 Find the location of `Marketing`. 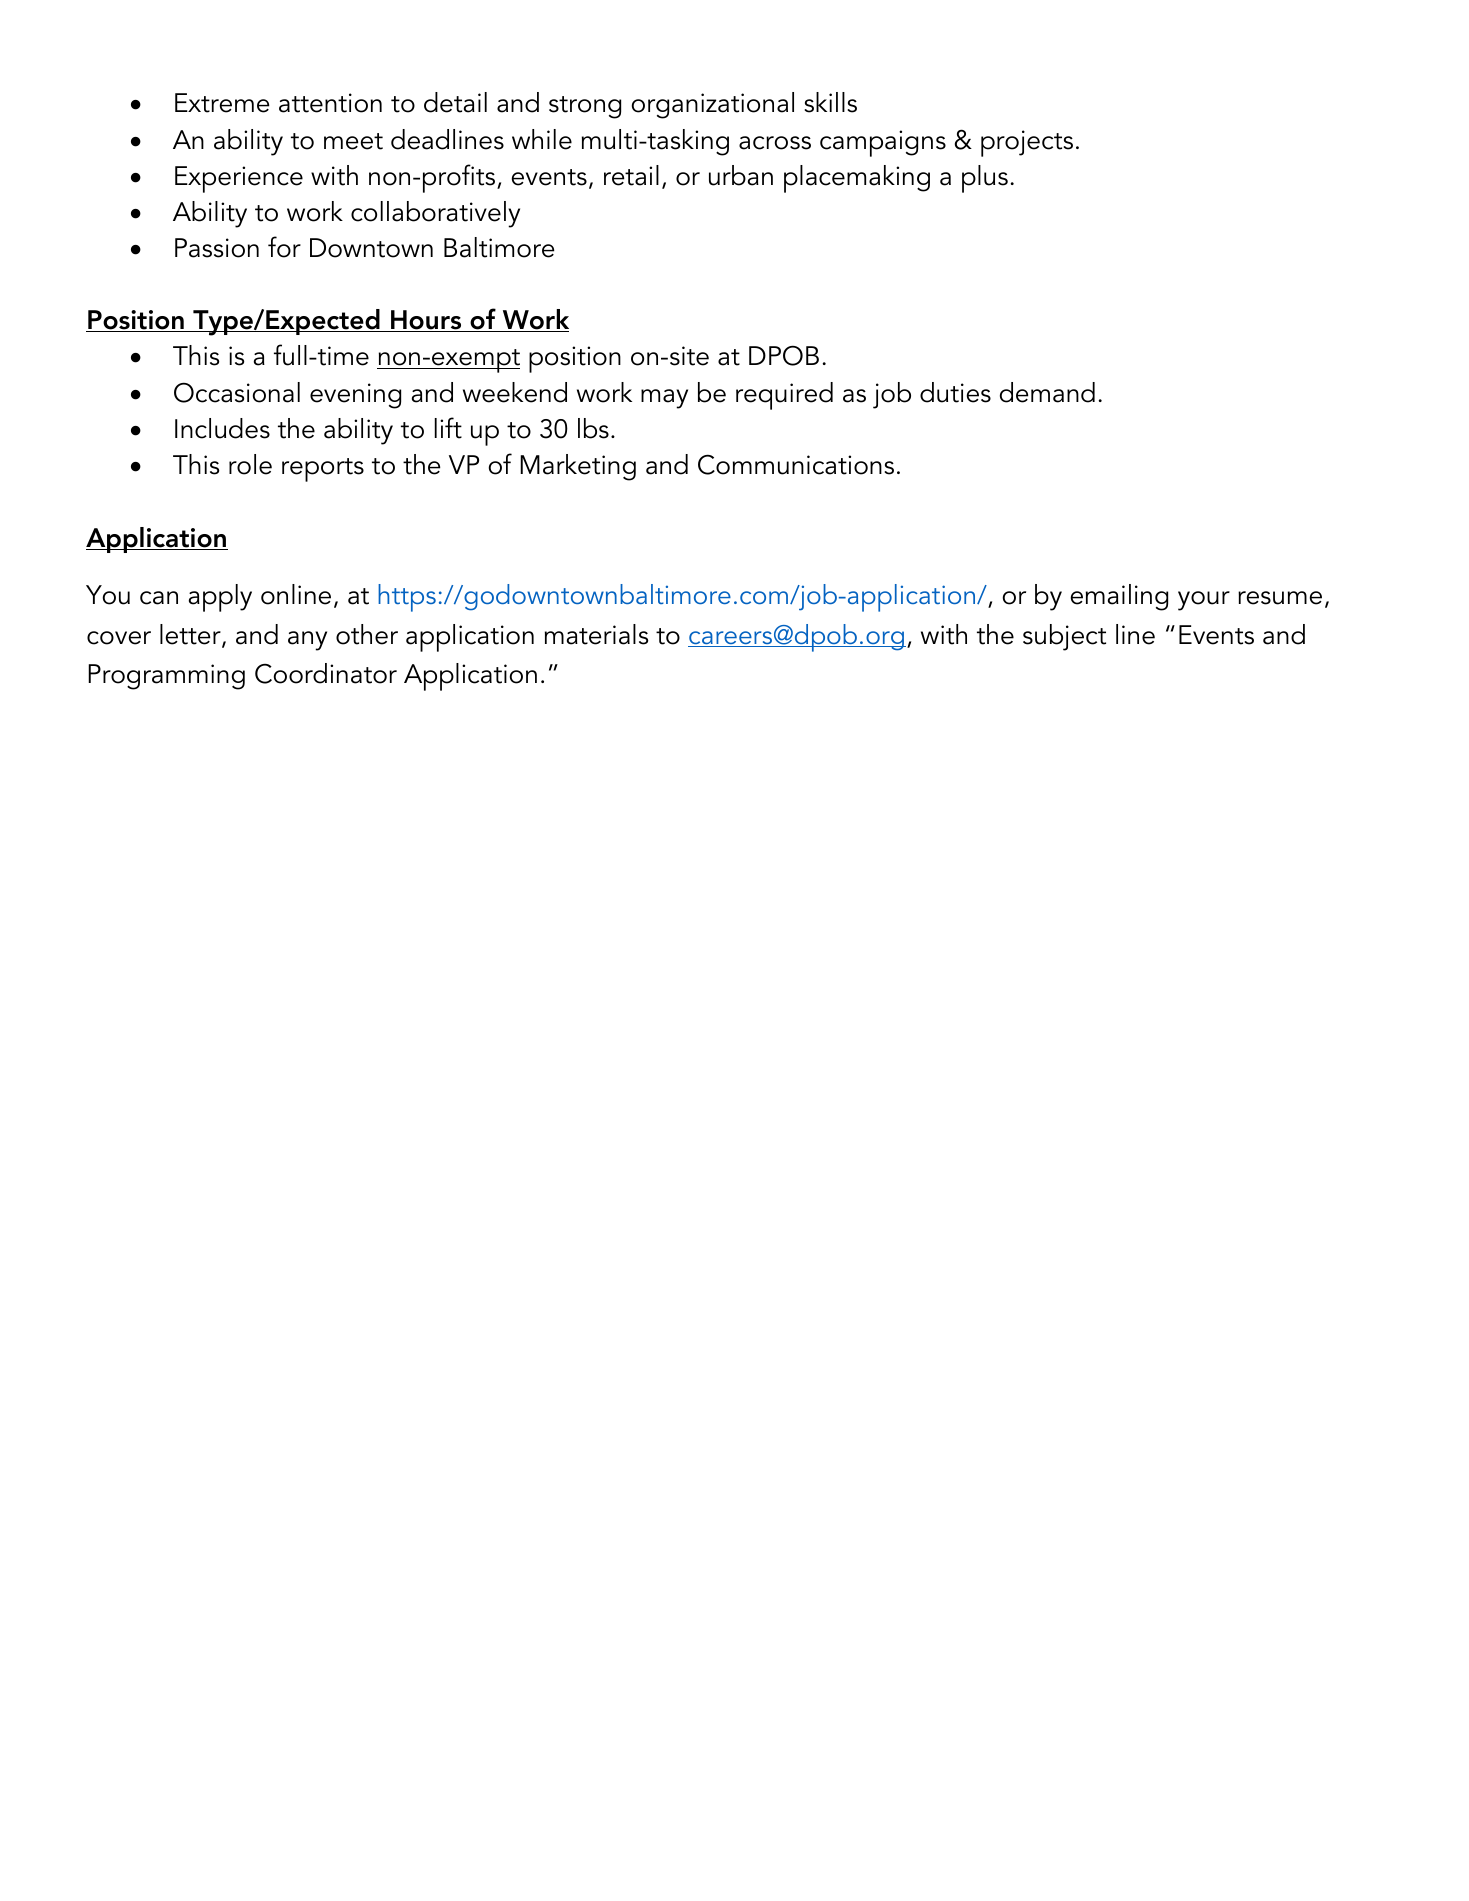

Marketing is located at coordinates (578, 467).
